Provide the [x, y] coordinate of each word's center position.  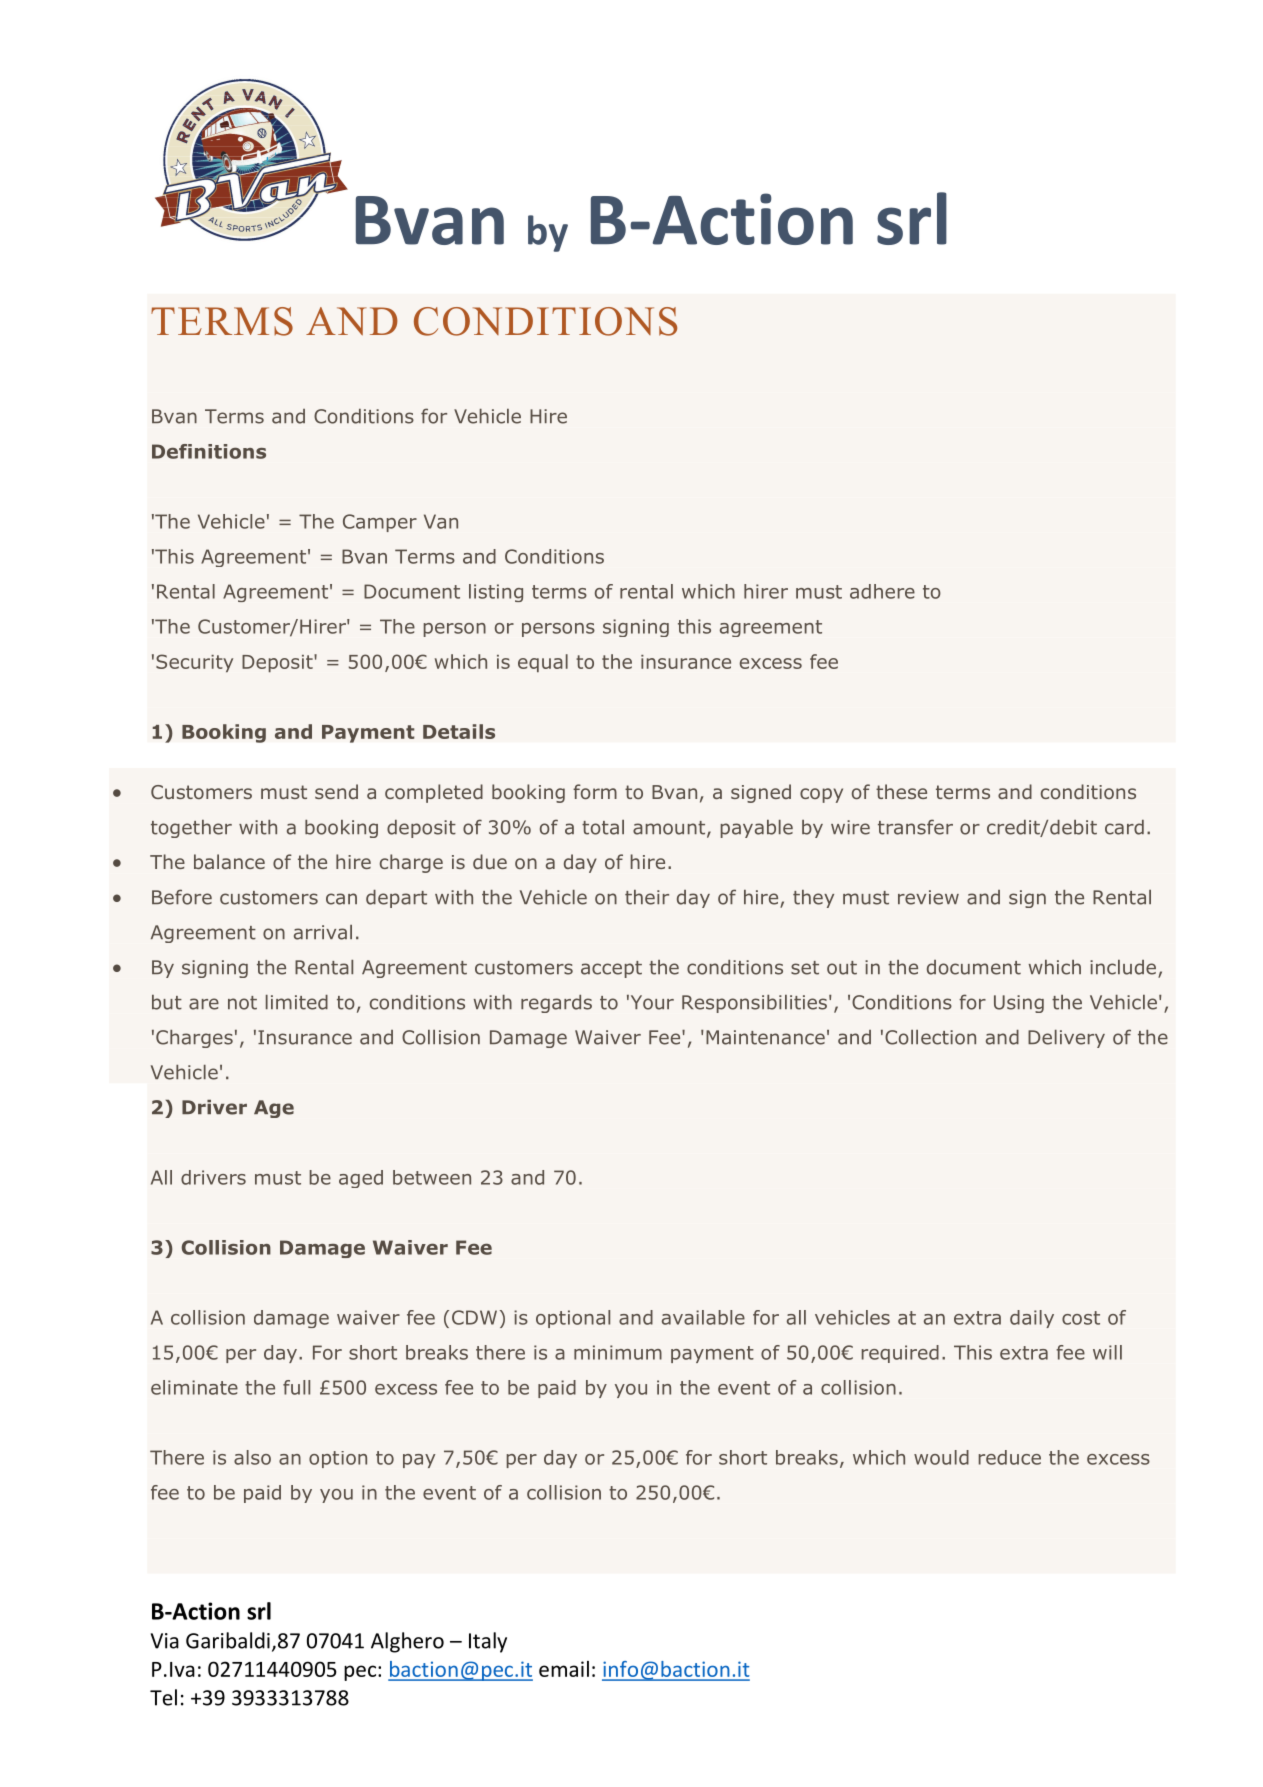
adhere [882, 591]
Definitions [209, 451]
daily [1032, 1319]
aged [361, 1179]
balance [229, 861]
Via [165, 1641]
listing [496, 593]
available [703, 1317]
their [647, 897]
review [928, 897]
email [564, 1669]
